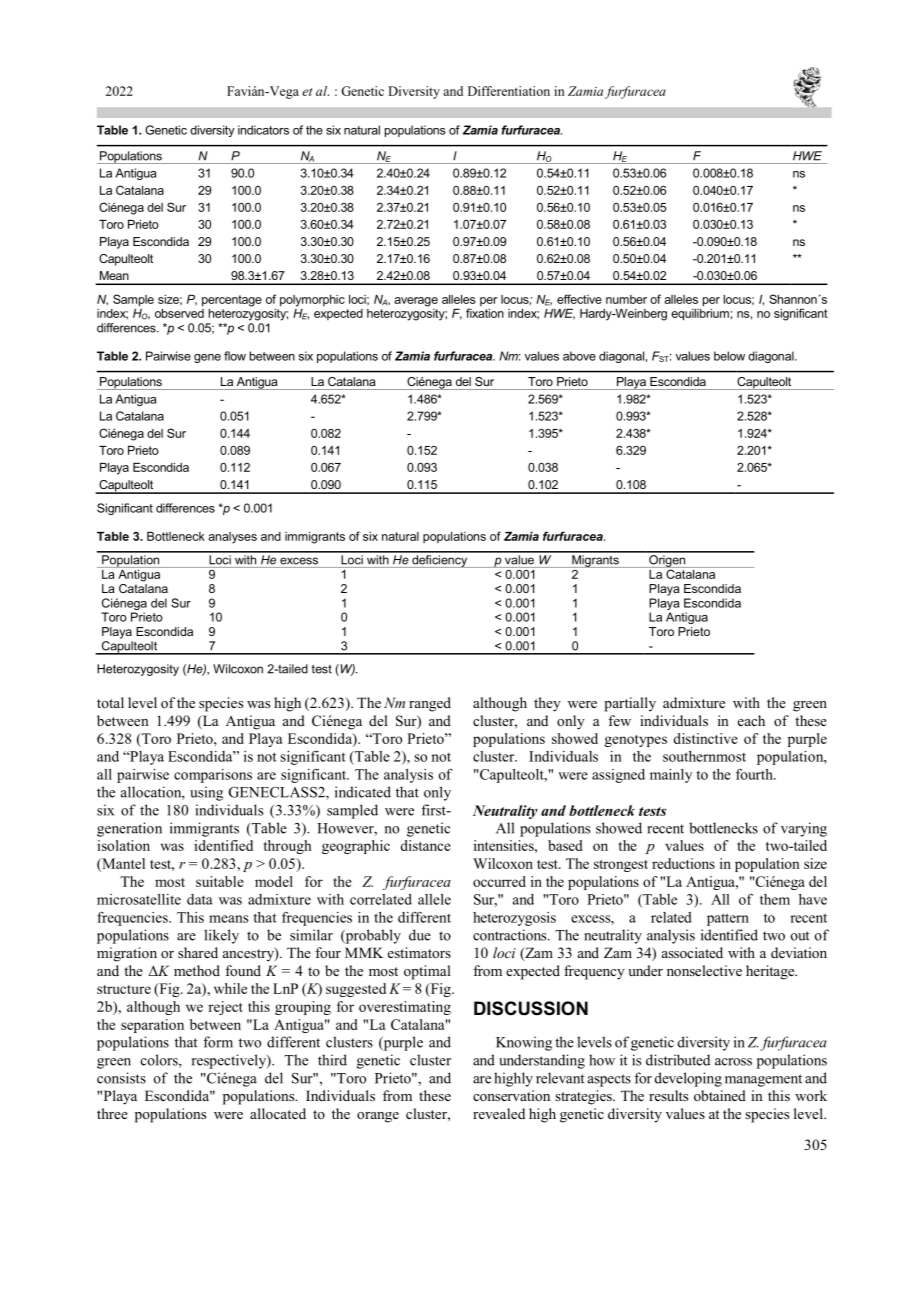 The width and height of the page is (924, 1308). I want to click on deficiency, so click(440, 560).
